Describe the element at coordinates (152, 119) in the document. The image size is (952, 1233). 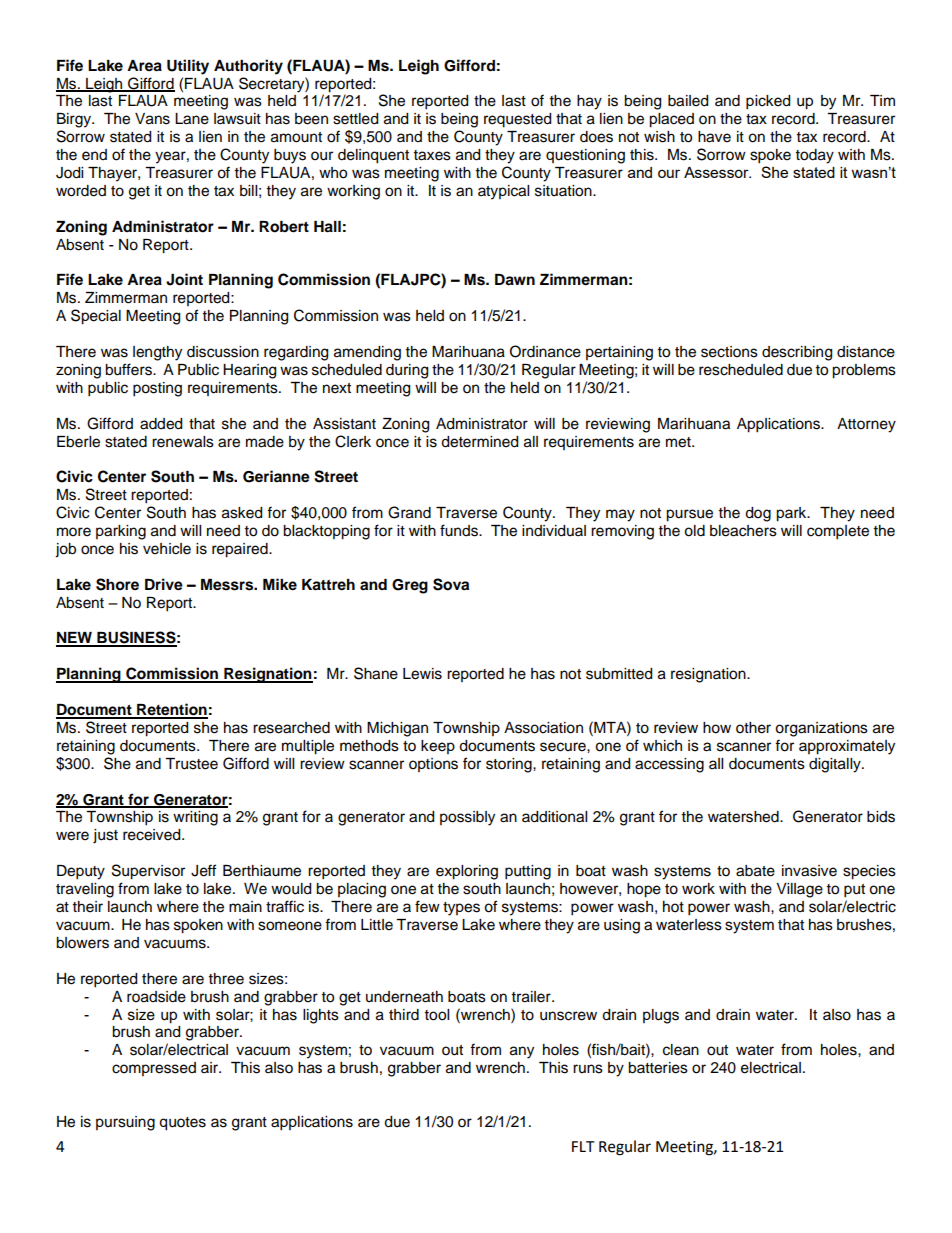
I see `Vans` at that location.
